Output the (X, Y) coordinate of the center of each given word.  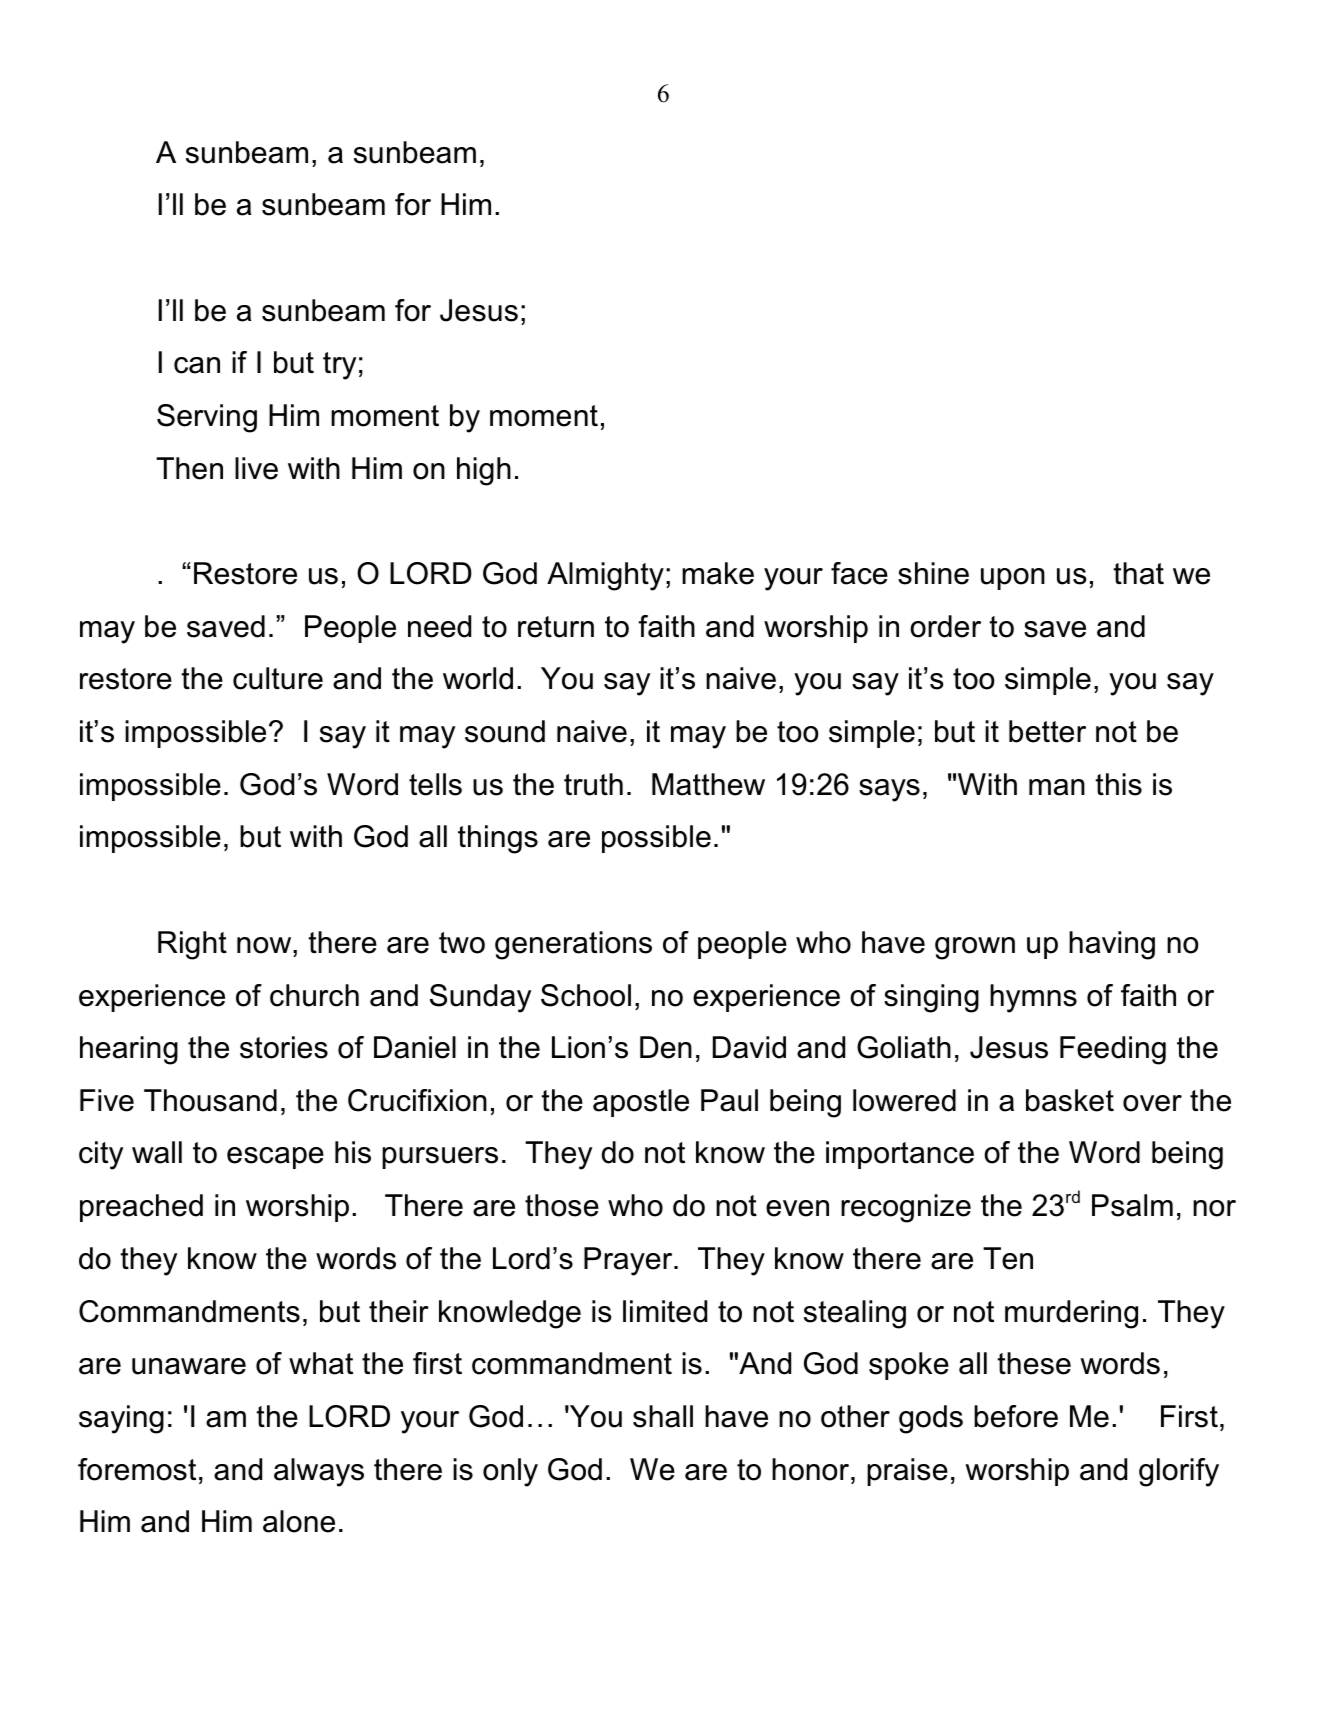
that (1138, 573)
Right (192, 945)
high (484, 471)
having (1112, 945)
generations (573, 945)
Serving (207, 418)
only (510, 1472)
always (319, 1472)
